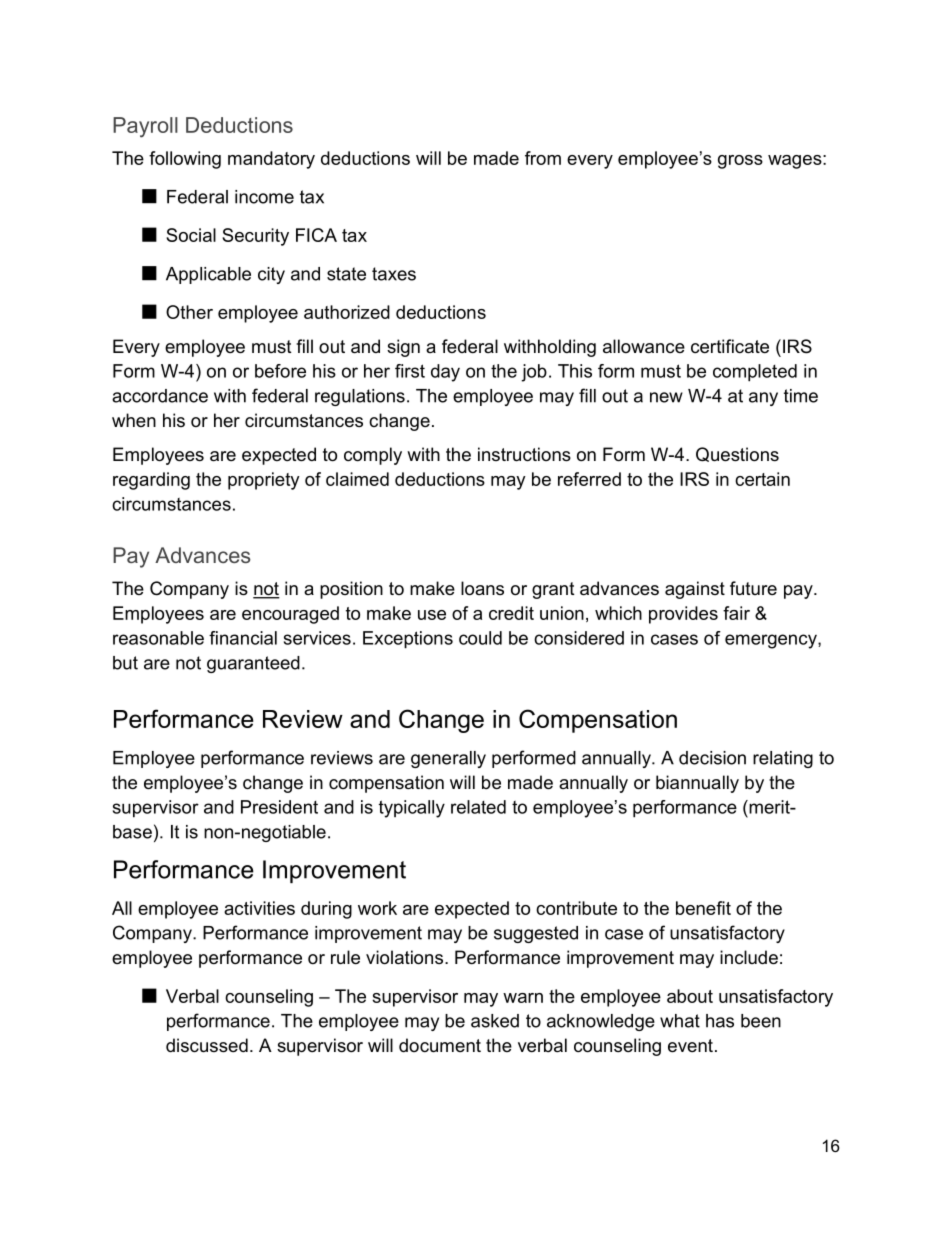 Image resolution: width=952 pixels, height=1233 pixels. Describe the element at coordinates (279, 807) in the page. I see `President` at that location.
